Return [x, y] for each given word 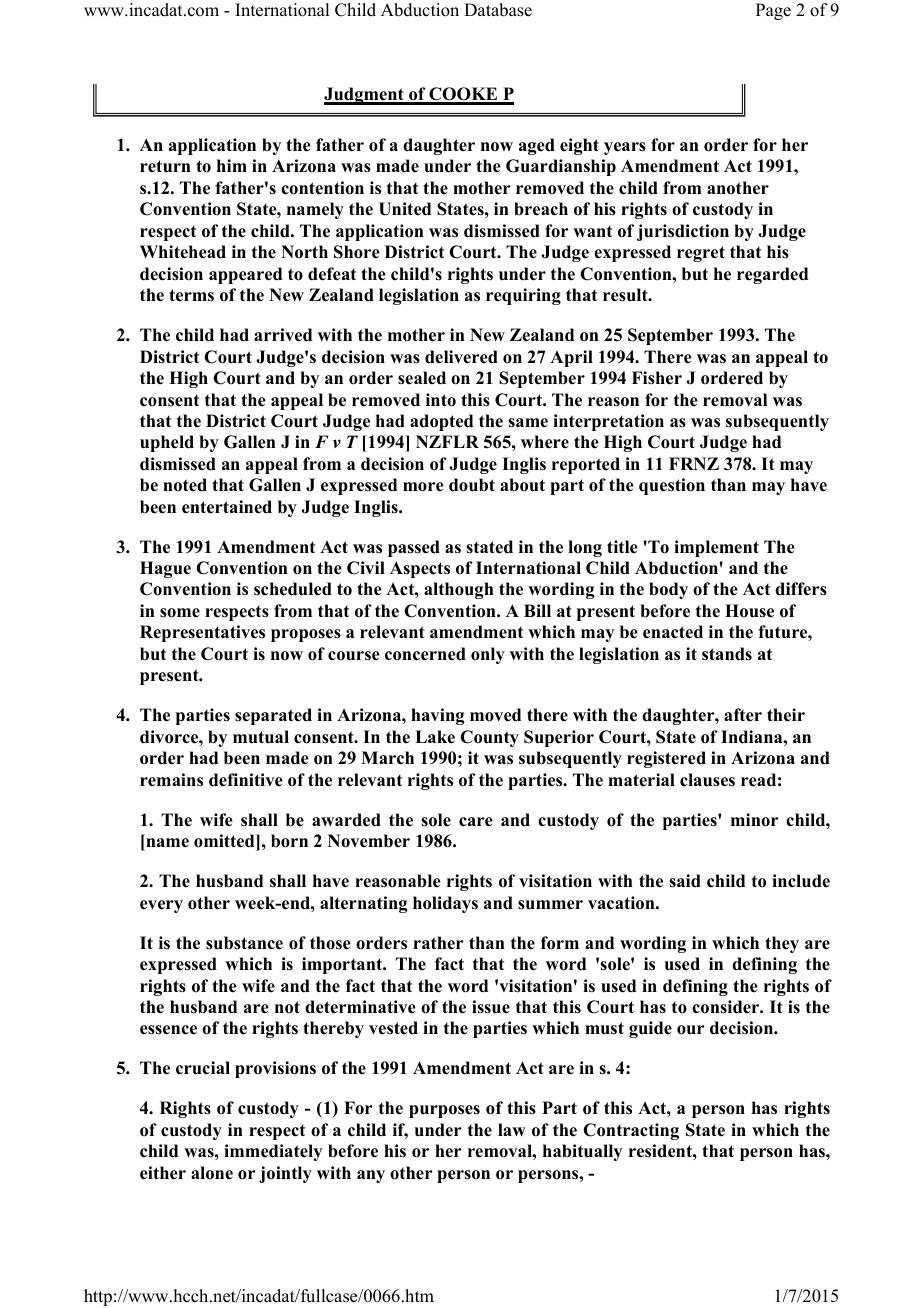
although [459, 590]
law [512, 1129]
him [232, 165]
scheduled [293, 589]
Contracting [631, 1131]
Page [773, 11]
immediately [273, 1152]
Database [498, 10]
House [749, 611]
